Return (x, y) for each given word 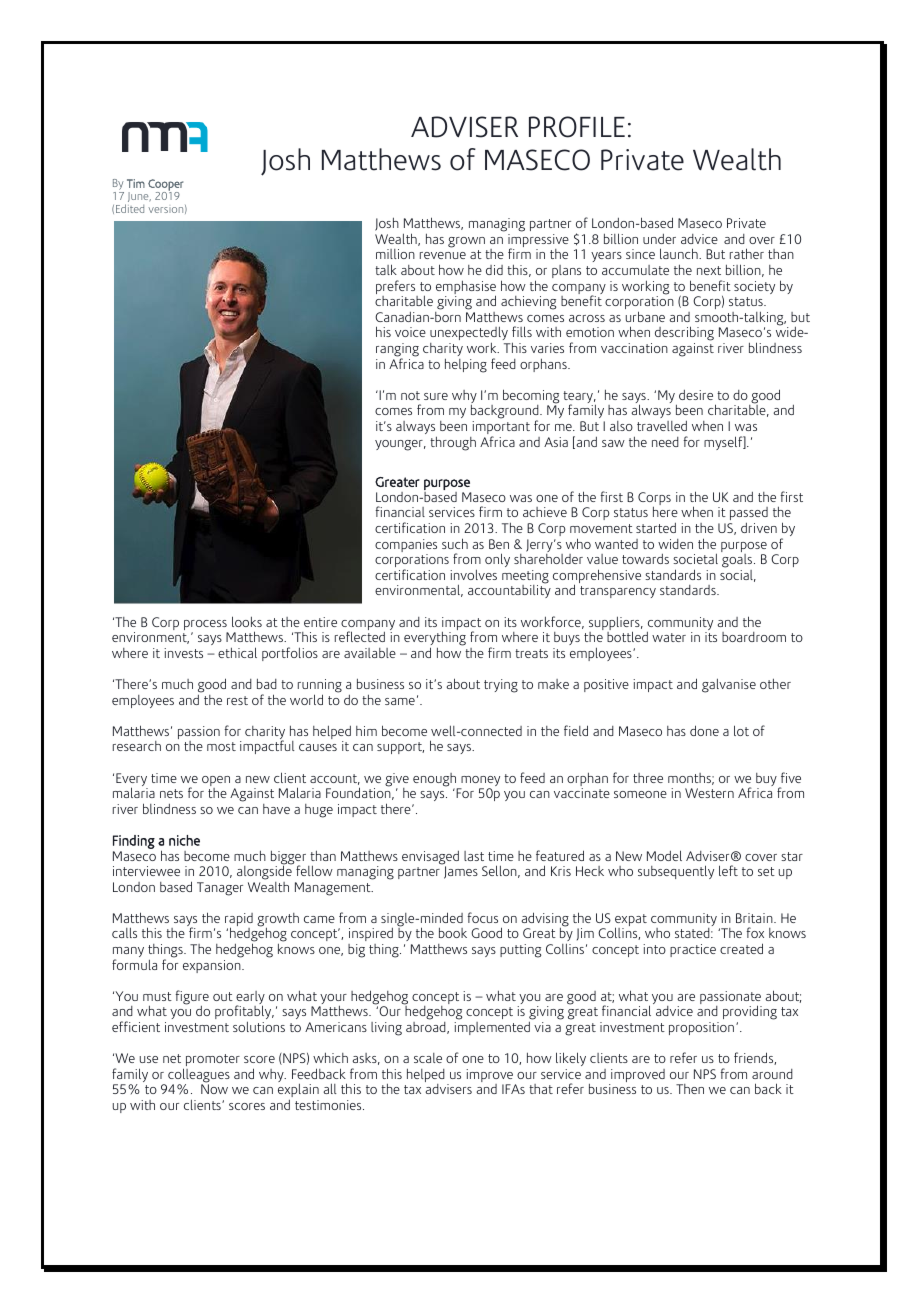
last (474, 856)
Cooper (165, 186)
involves (473, 574)
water (669, 637)
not (410, 395)
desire (696, 395)
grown (466, 242)
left (728, 870)
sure (436, 396)
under (659, 239)
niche (184, 840)
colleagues (199, 1076)
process (206, 626)
